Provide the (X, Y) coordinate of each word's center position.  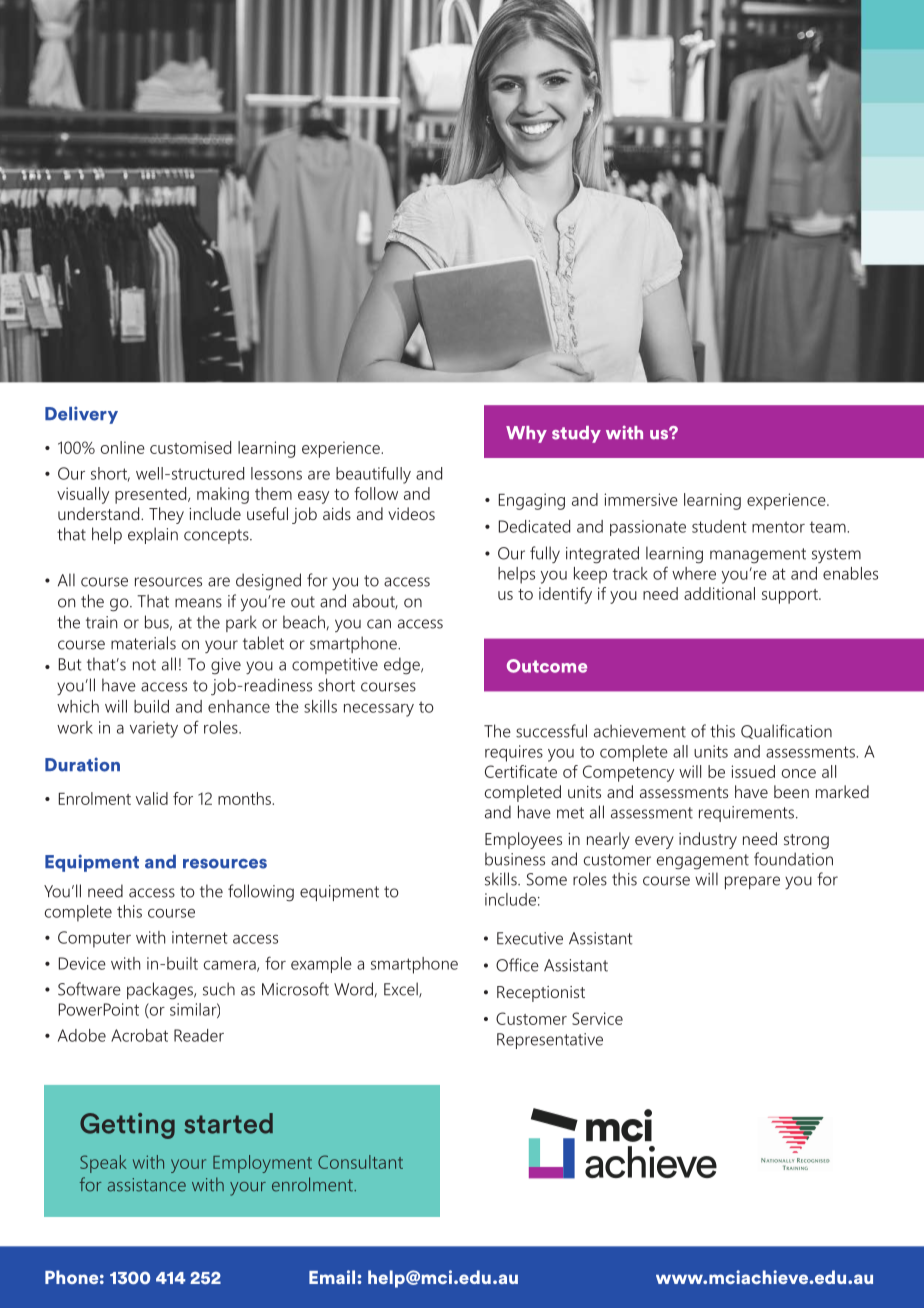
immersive (641, 499)
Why (526, 434)
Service (597, 1018)
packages (161, 991)
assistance (147, 1185)
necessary (379, 710)
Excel (402, 990)
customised (190, 447)
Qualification (786, 731)
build (151, 706)
